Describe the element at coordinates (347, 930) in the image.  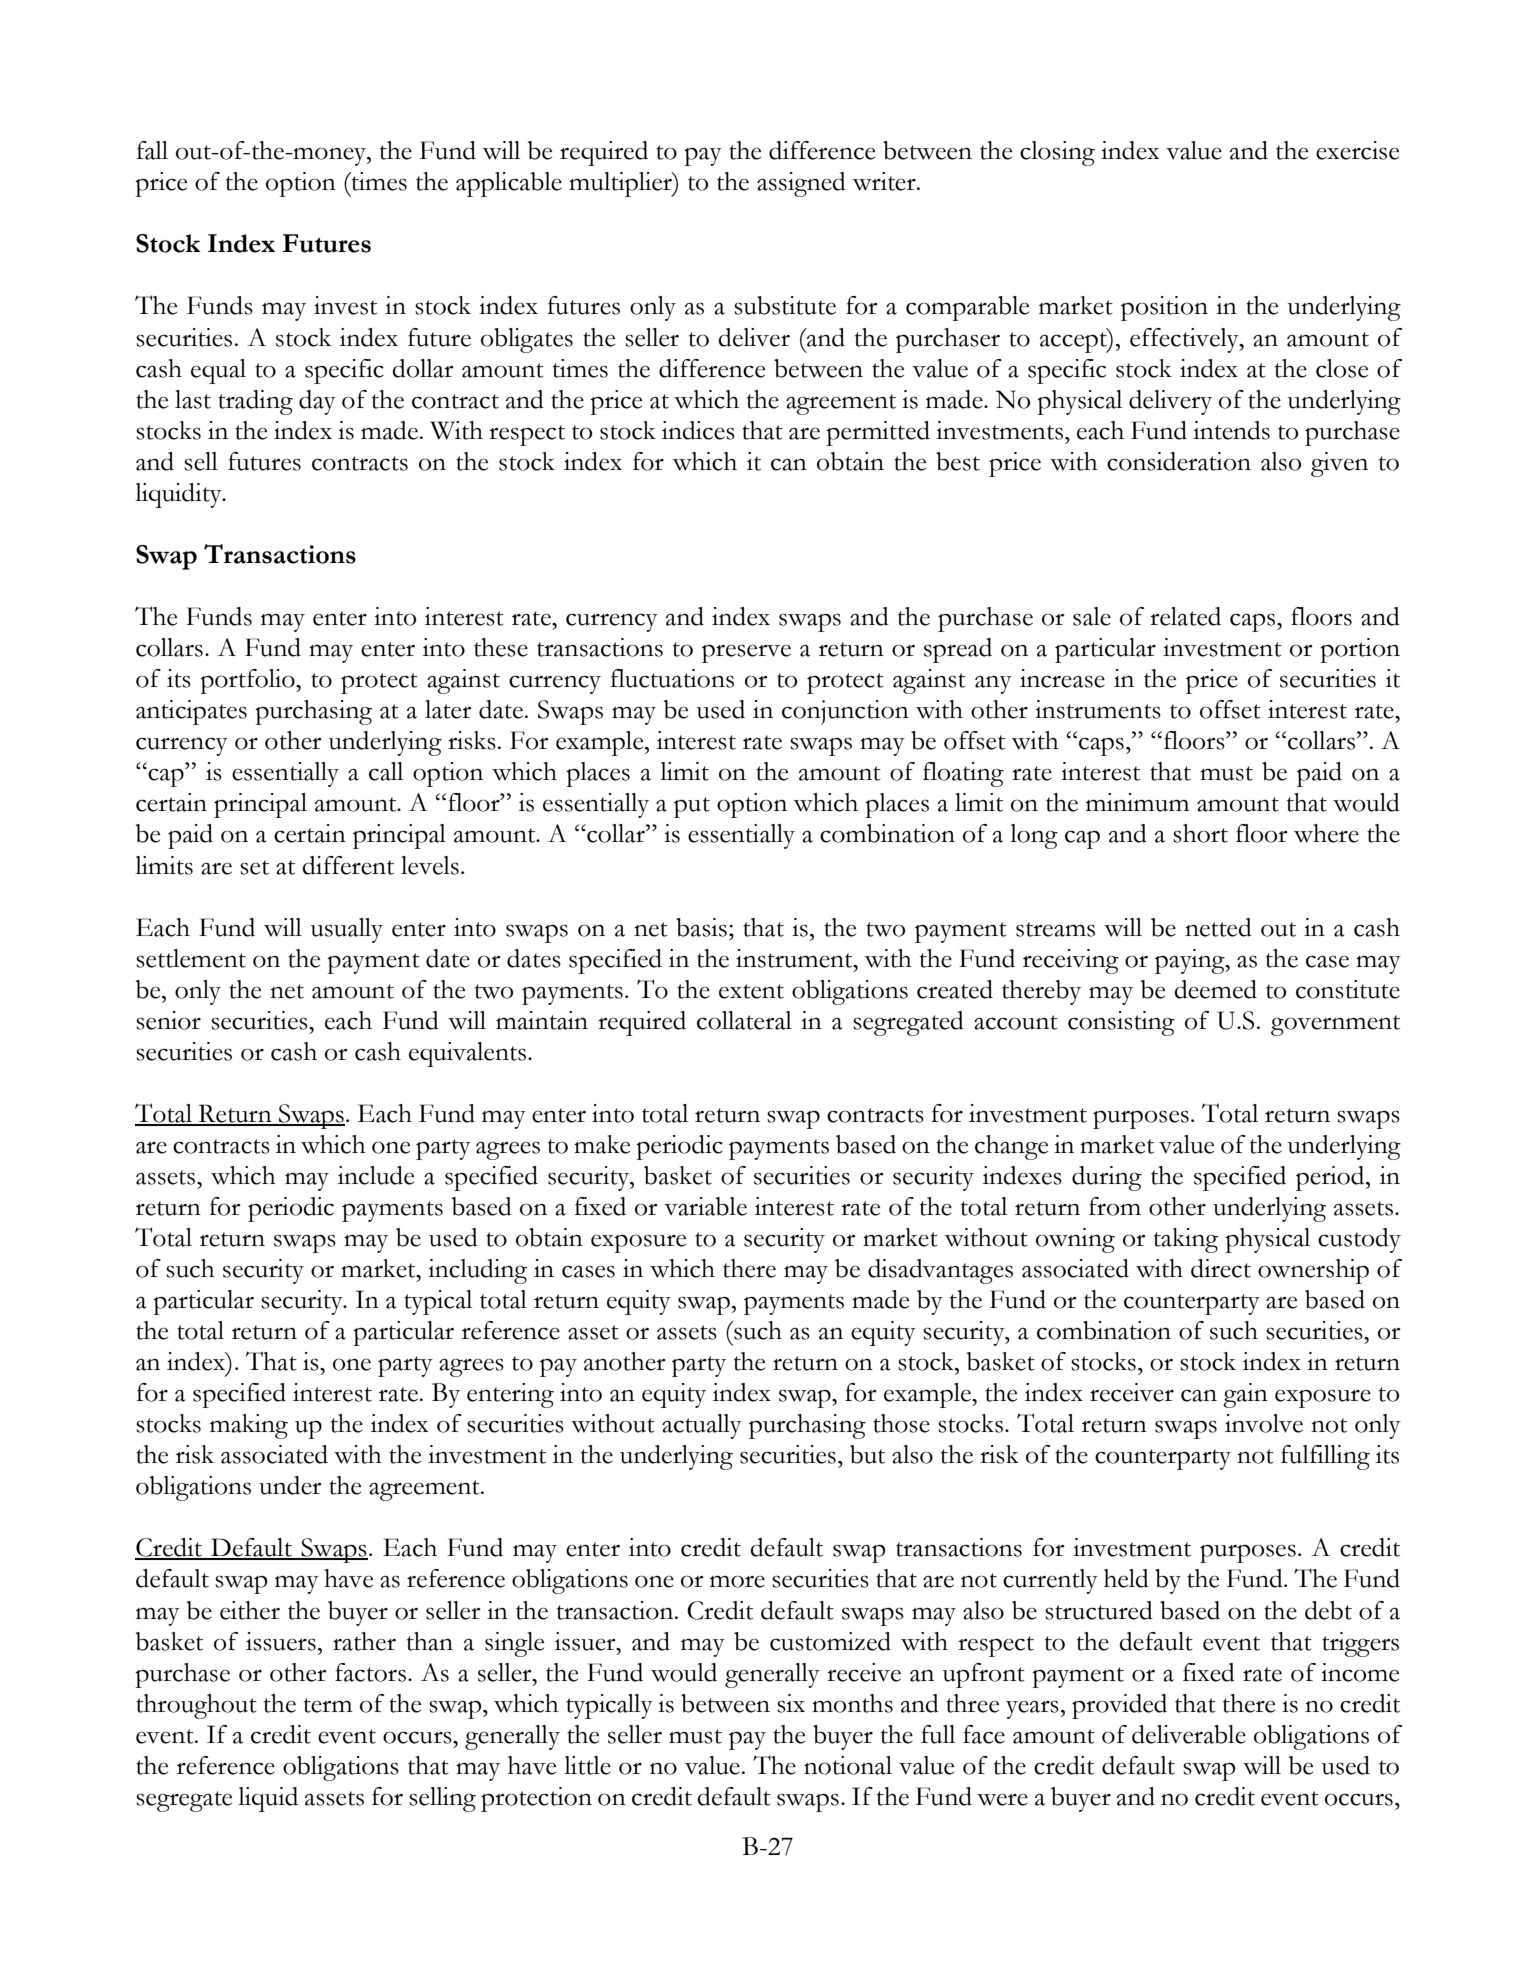
I see `usually` at that location.
